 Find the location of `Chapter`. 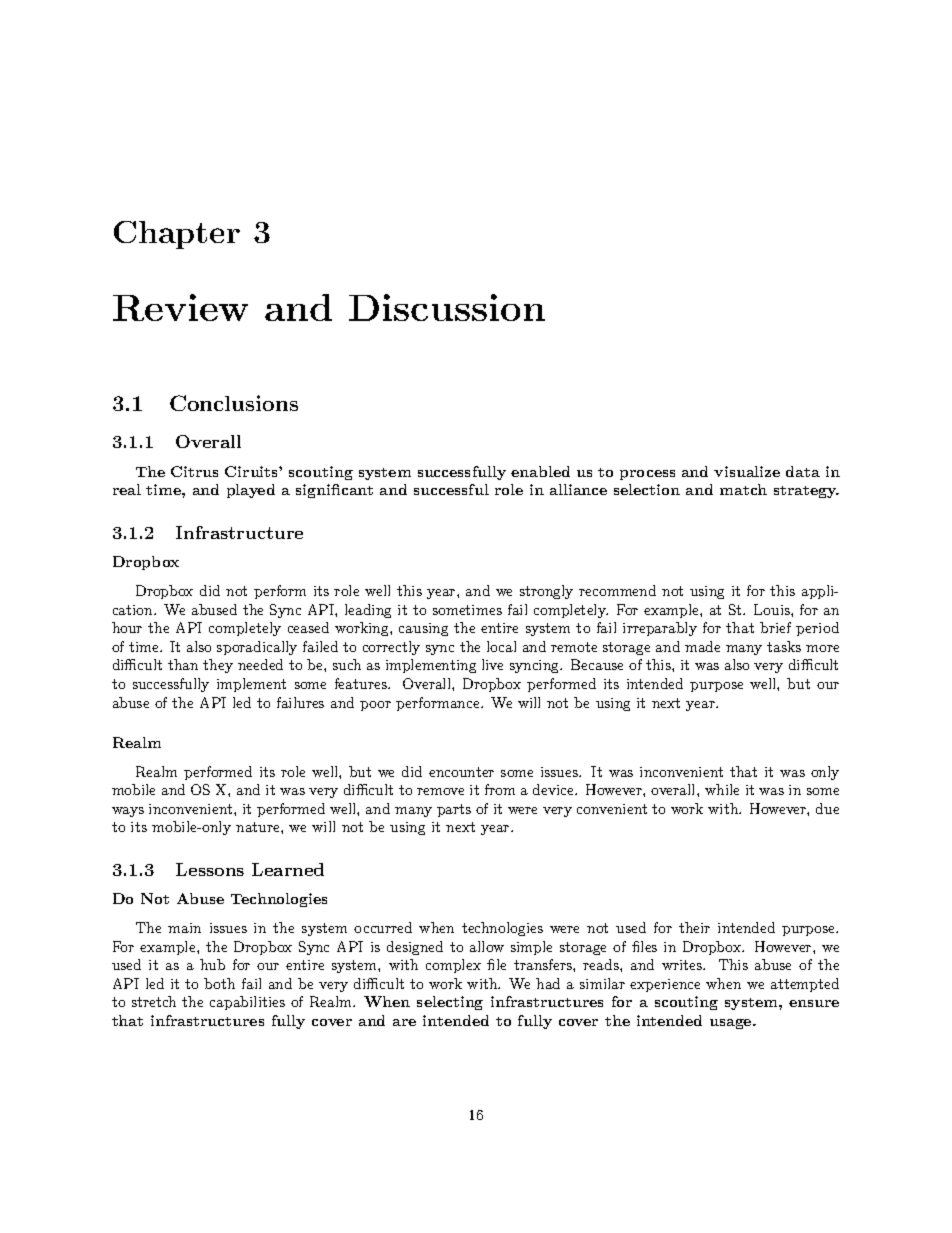

Chapter is located at coordinates (177, 235).
